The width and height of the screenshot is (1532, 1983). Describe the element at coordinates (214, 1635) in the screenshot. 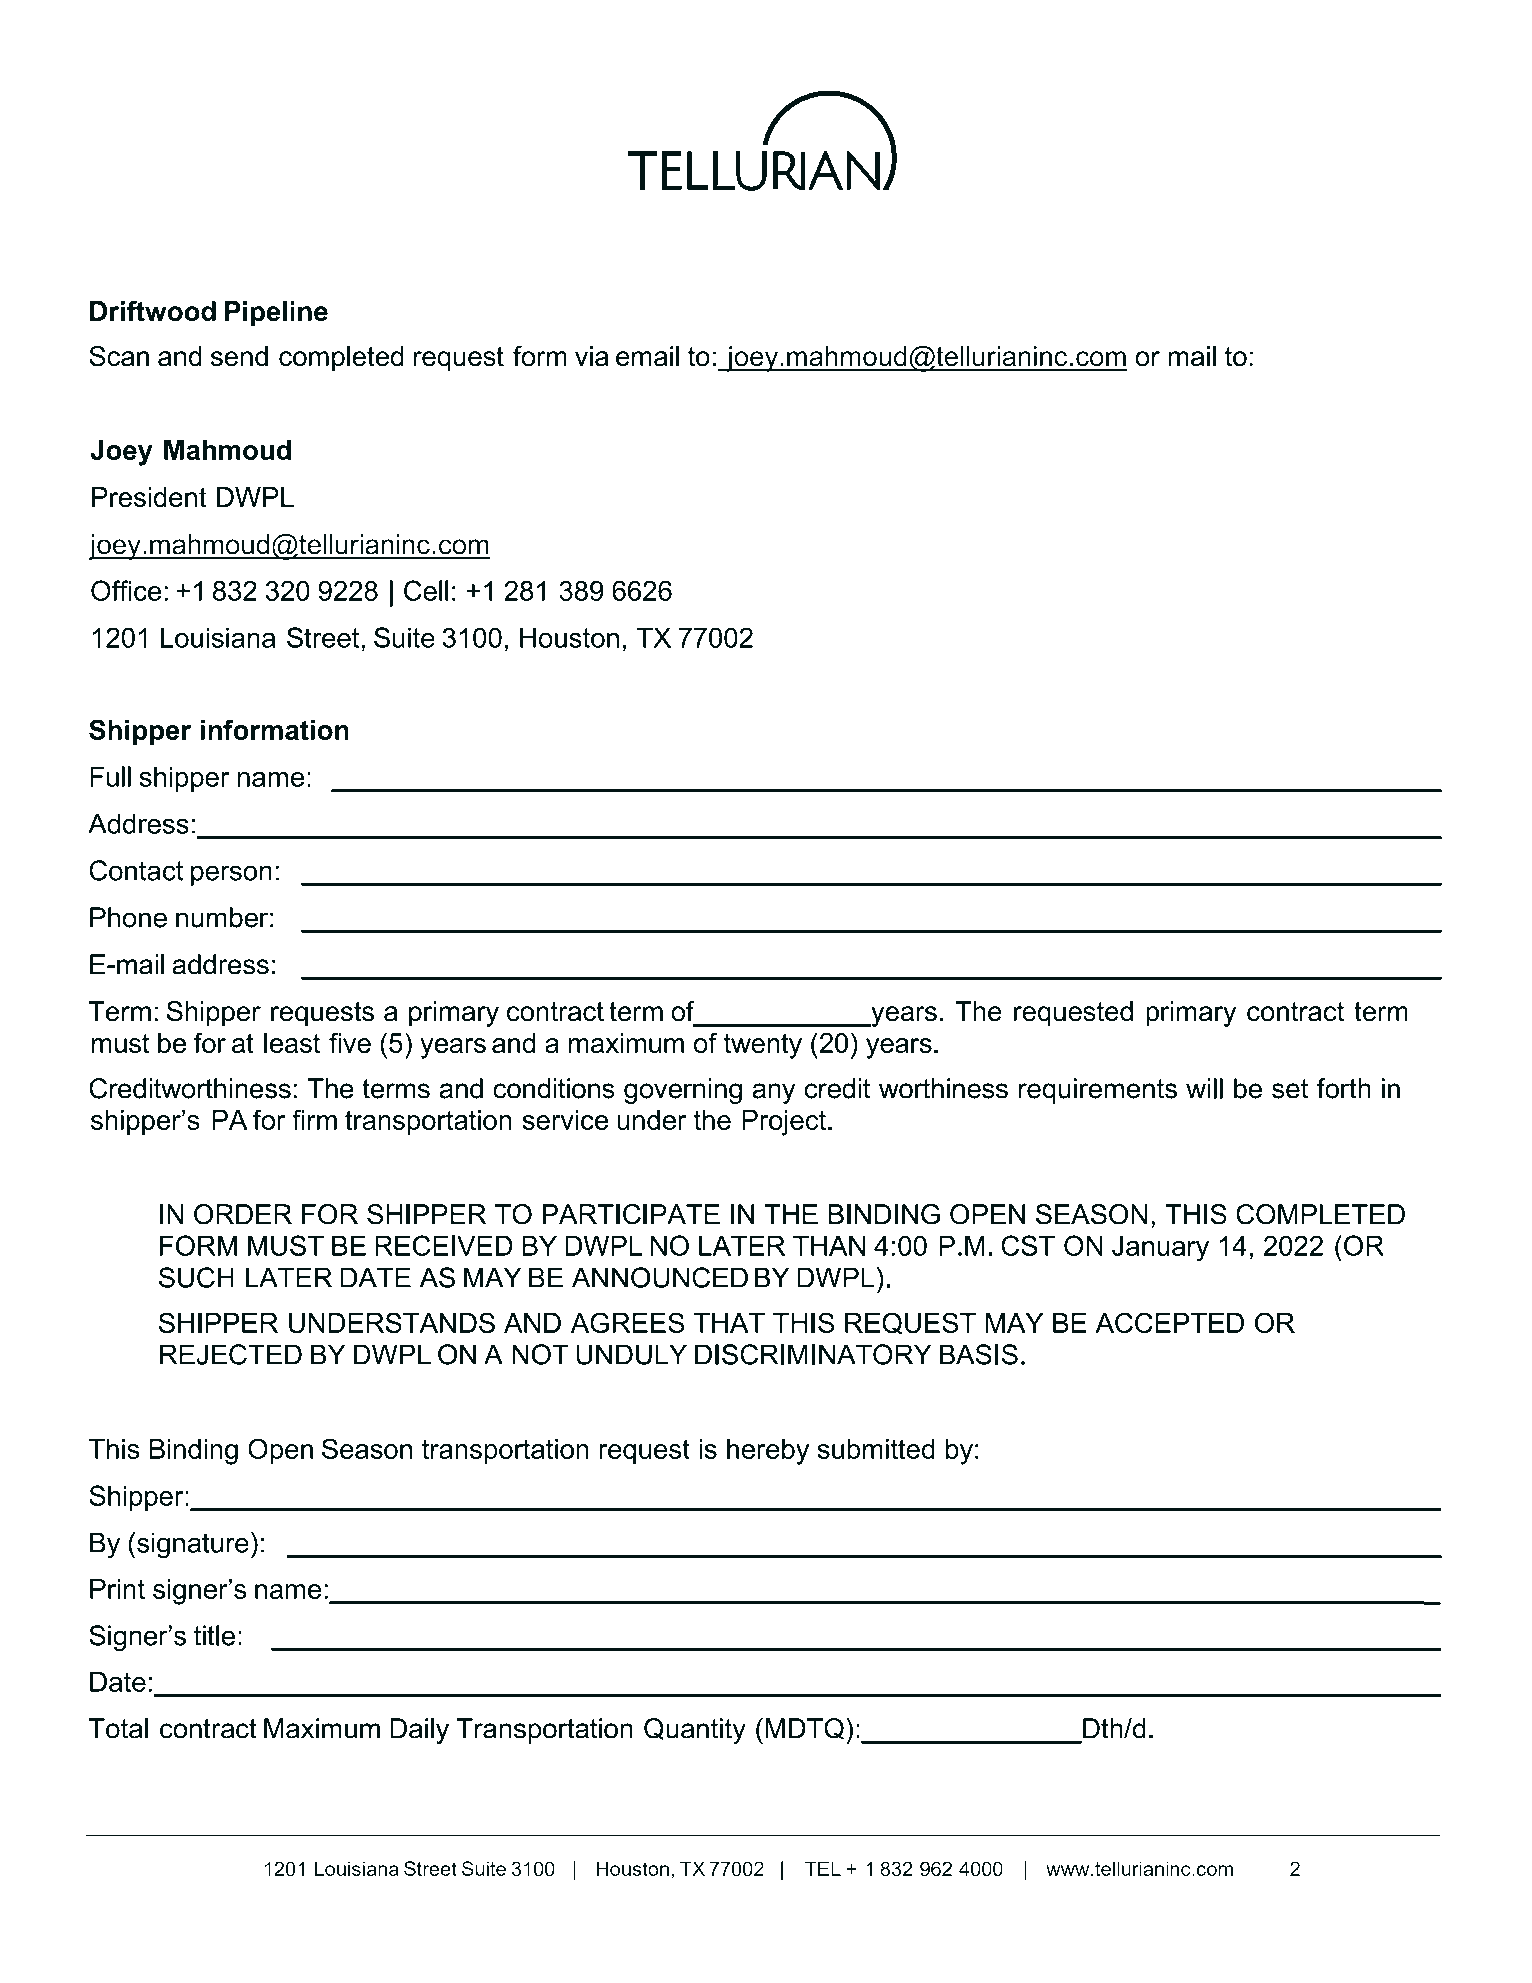

I see `title` at that location.
